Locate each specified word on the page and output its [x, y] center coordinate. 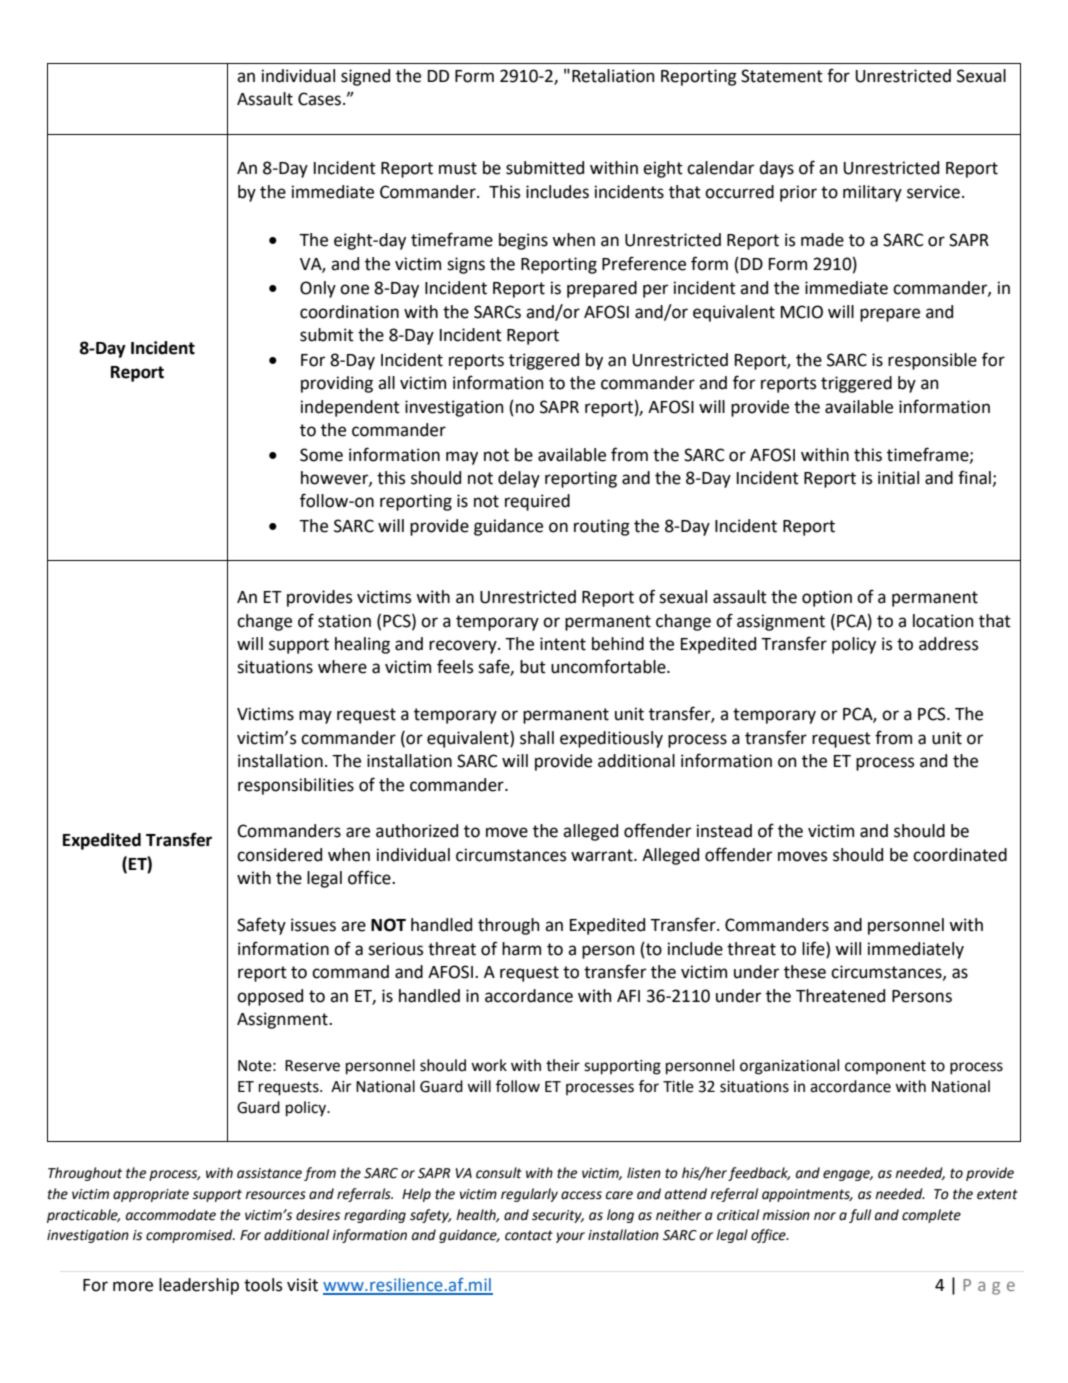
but [533, 667]
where [342, 667]
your [570, 1237]
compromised [190, 1236]
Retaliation [613, 76]
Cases [319, 99]
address [948, 644]
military [872, 193]
